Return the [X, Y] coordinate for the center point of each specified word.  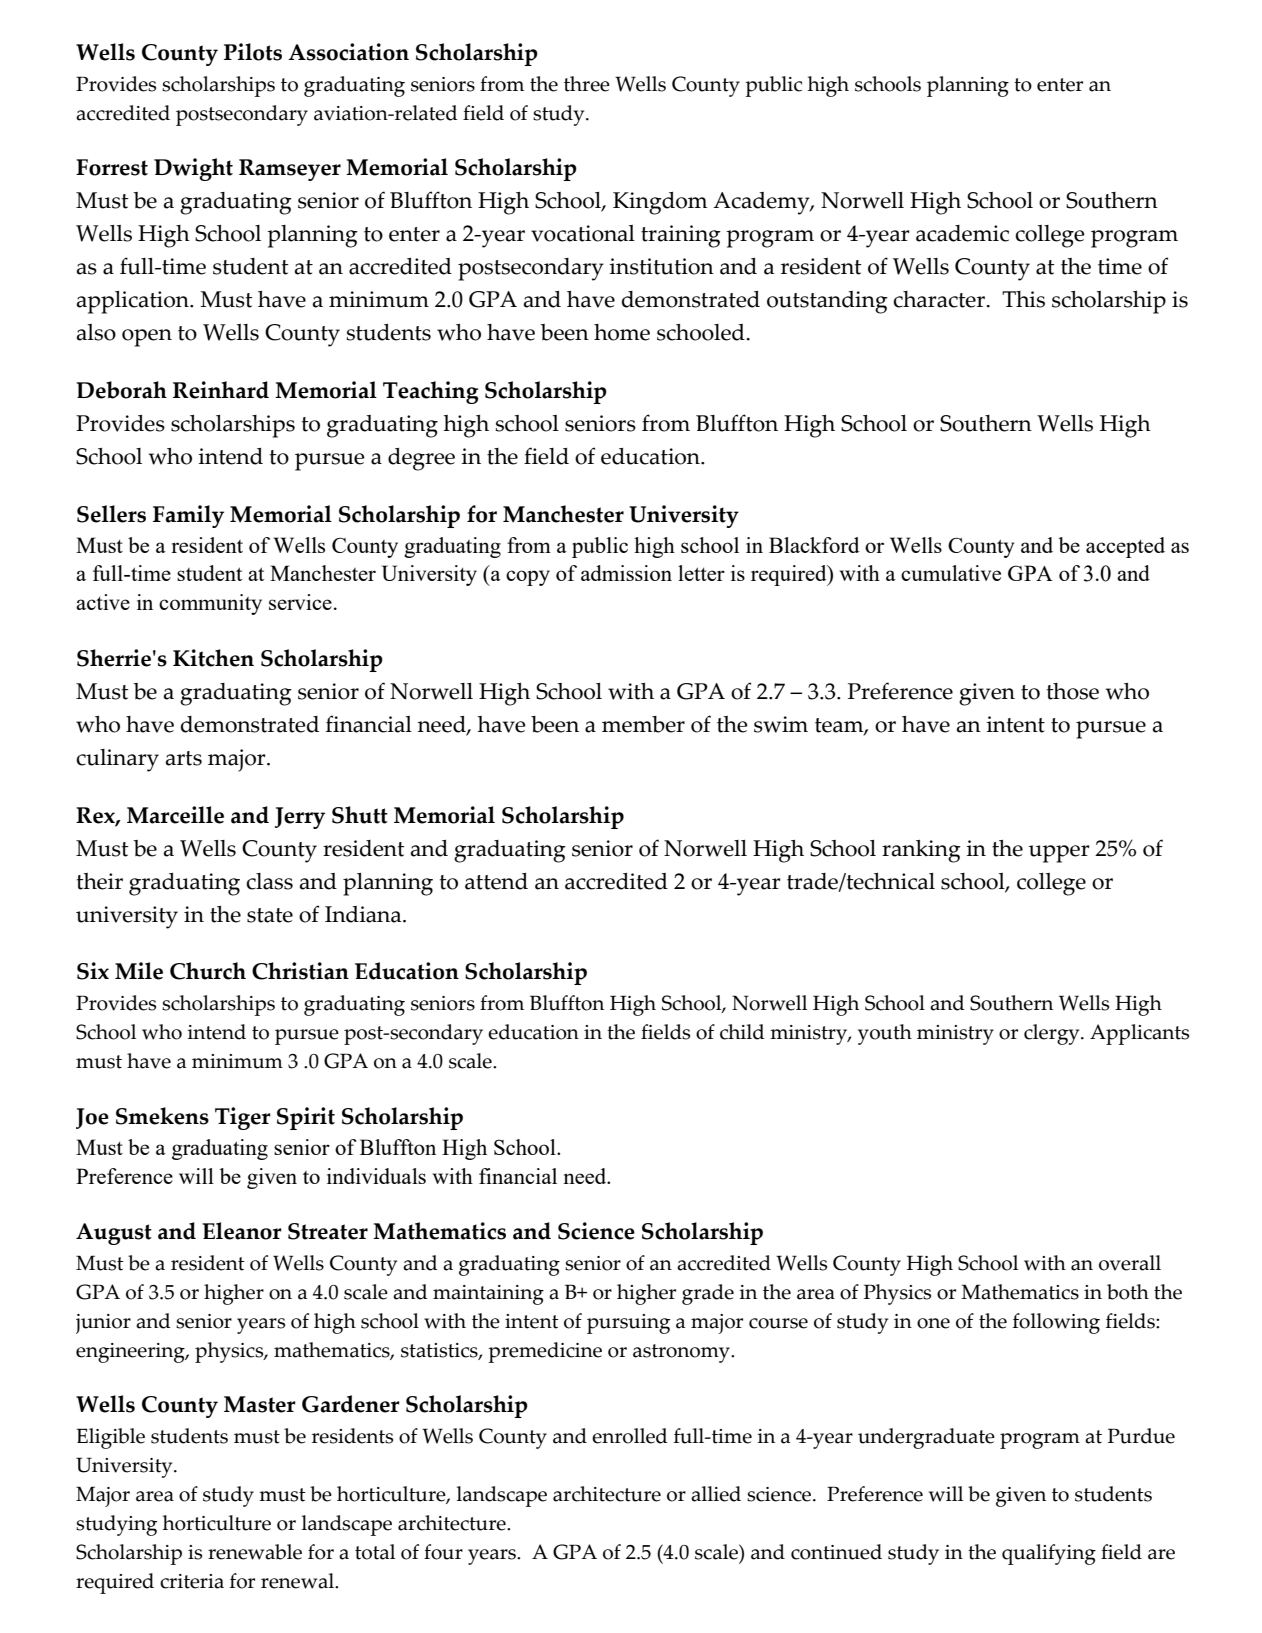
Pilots [253, 52]
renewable [255, 1552]
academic [962, 233]
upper [1059, 854]
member [643, 724]
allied [716, 1494]
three [587, 84]
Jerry [300, 818]
